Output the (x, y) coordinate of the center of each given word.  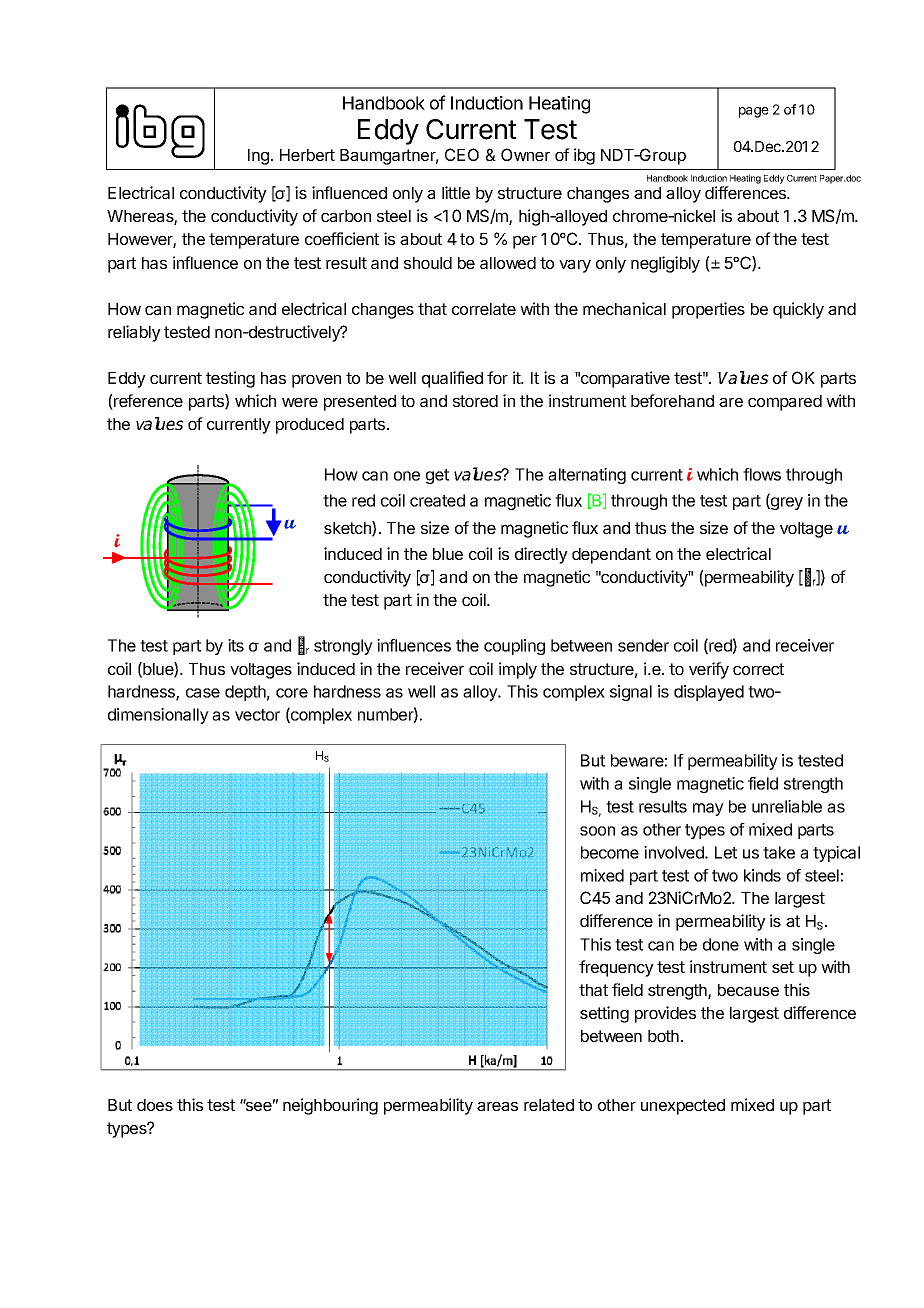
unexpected (683, 1107)
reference (147, 402)
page (754, 112)
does (155, 1105)
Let (726, 852)
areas (497, 1106)
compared (785, 403)
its (236, 645)
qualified (452, 379)
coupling (514, 647)
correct (758, 669)
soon (597, 831)
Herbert (307, 155)
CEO (462, 154)
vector (257, 715)
